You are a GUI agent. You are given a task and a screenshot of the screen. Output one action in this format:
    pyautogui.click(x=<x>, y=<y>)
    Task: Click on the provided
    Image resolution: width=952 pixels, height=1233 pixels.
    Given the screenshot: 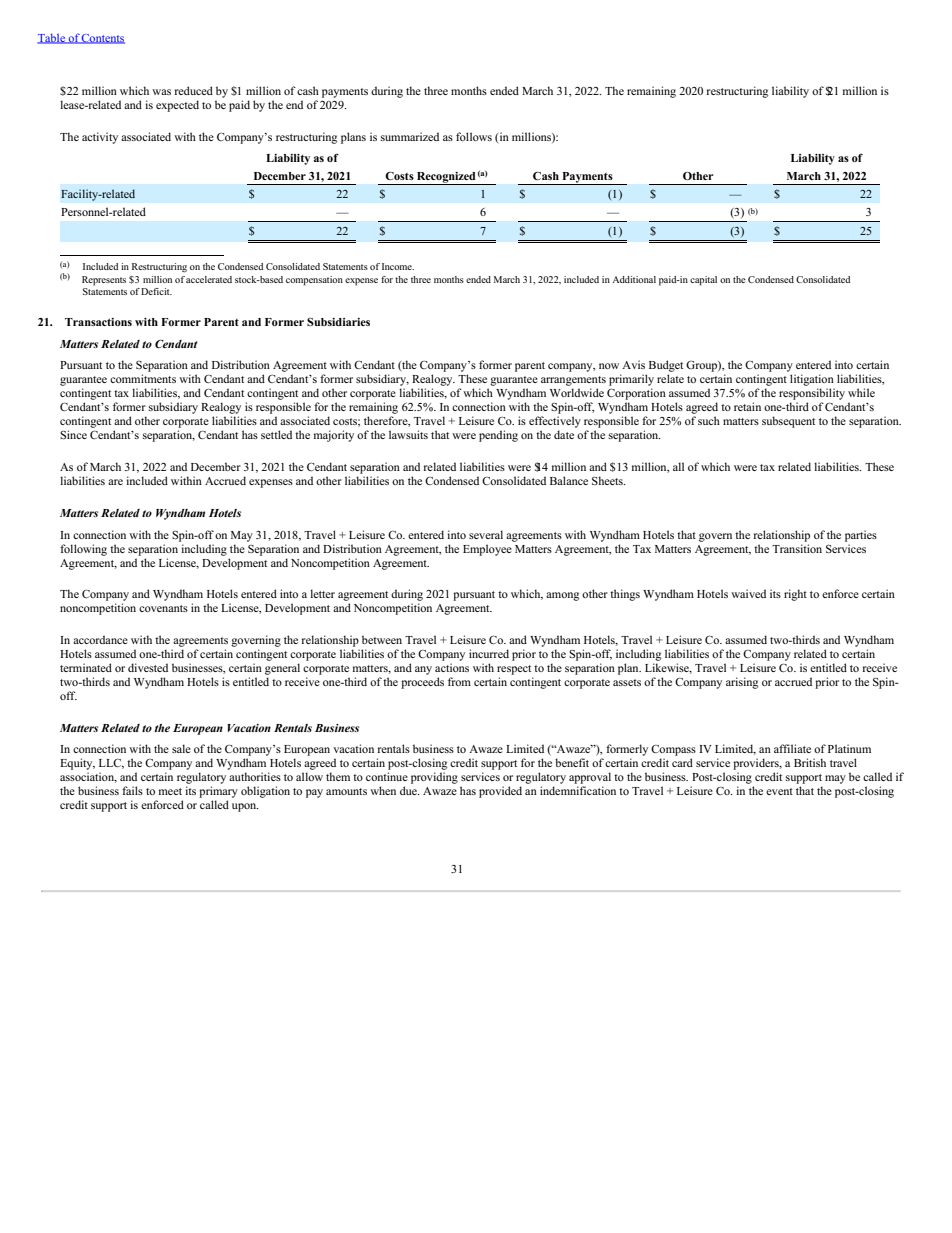 What is the action you would take?
    pyautogui.click(x=500, y=792)
